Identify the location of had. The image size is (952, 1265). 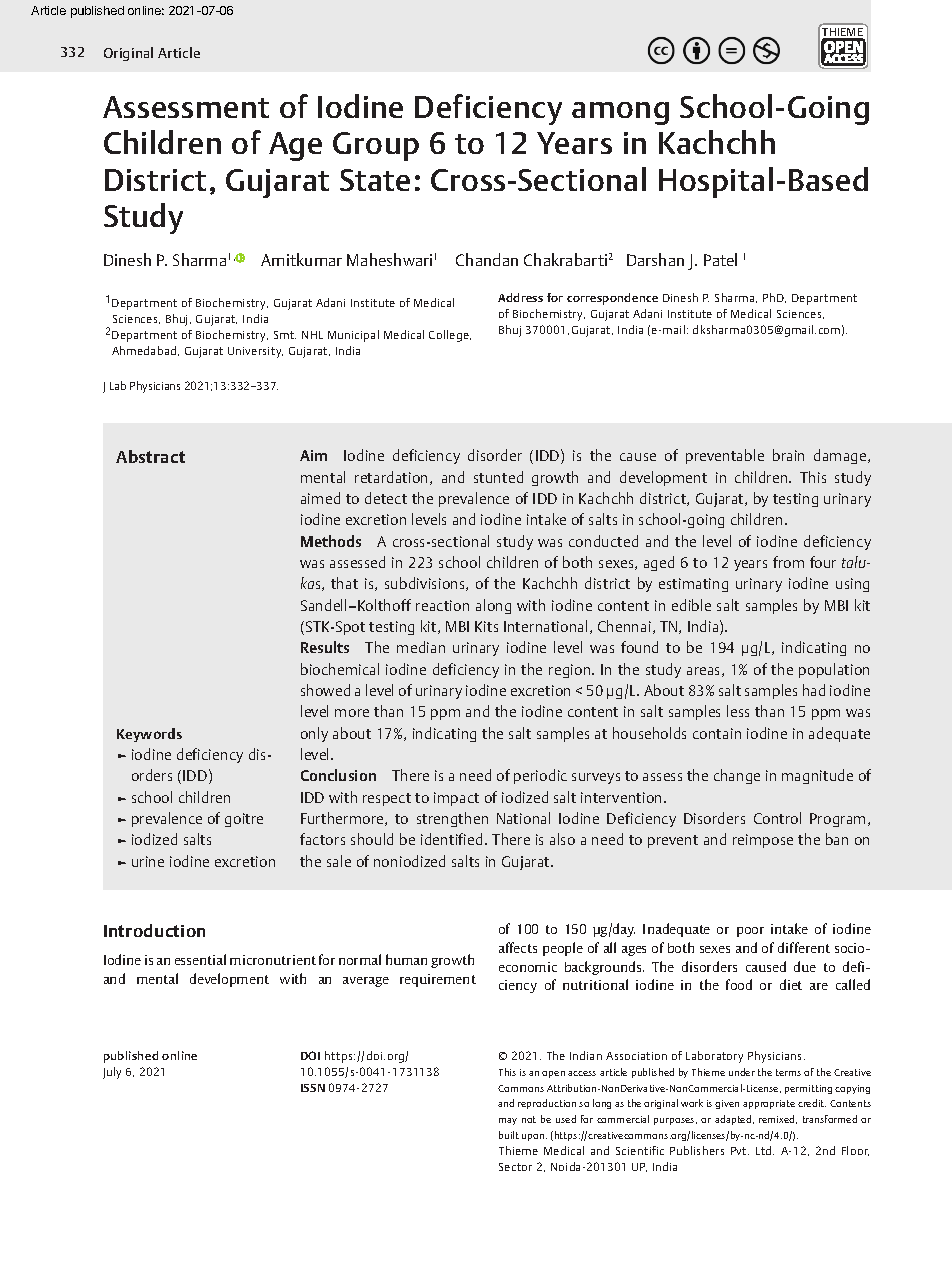
(814, 690).
